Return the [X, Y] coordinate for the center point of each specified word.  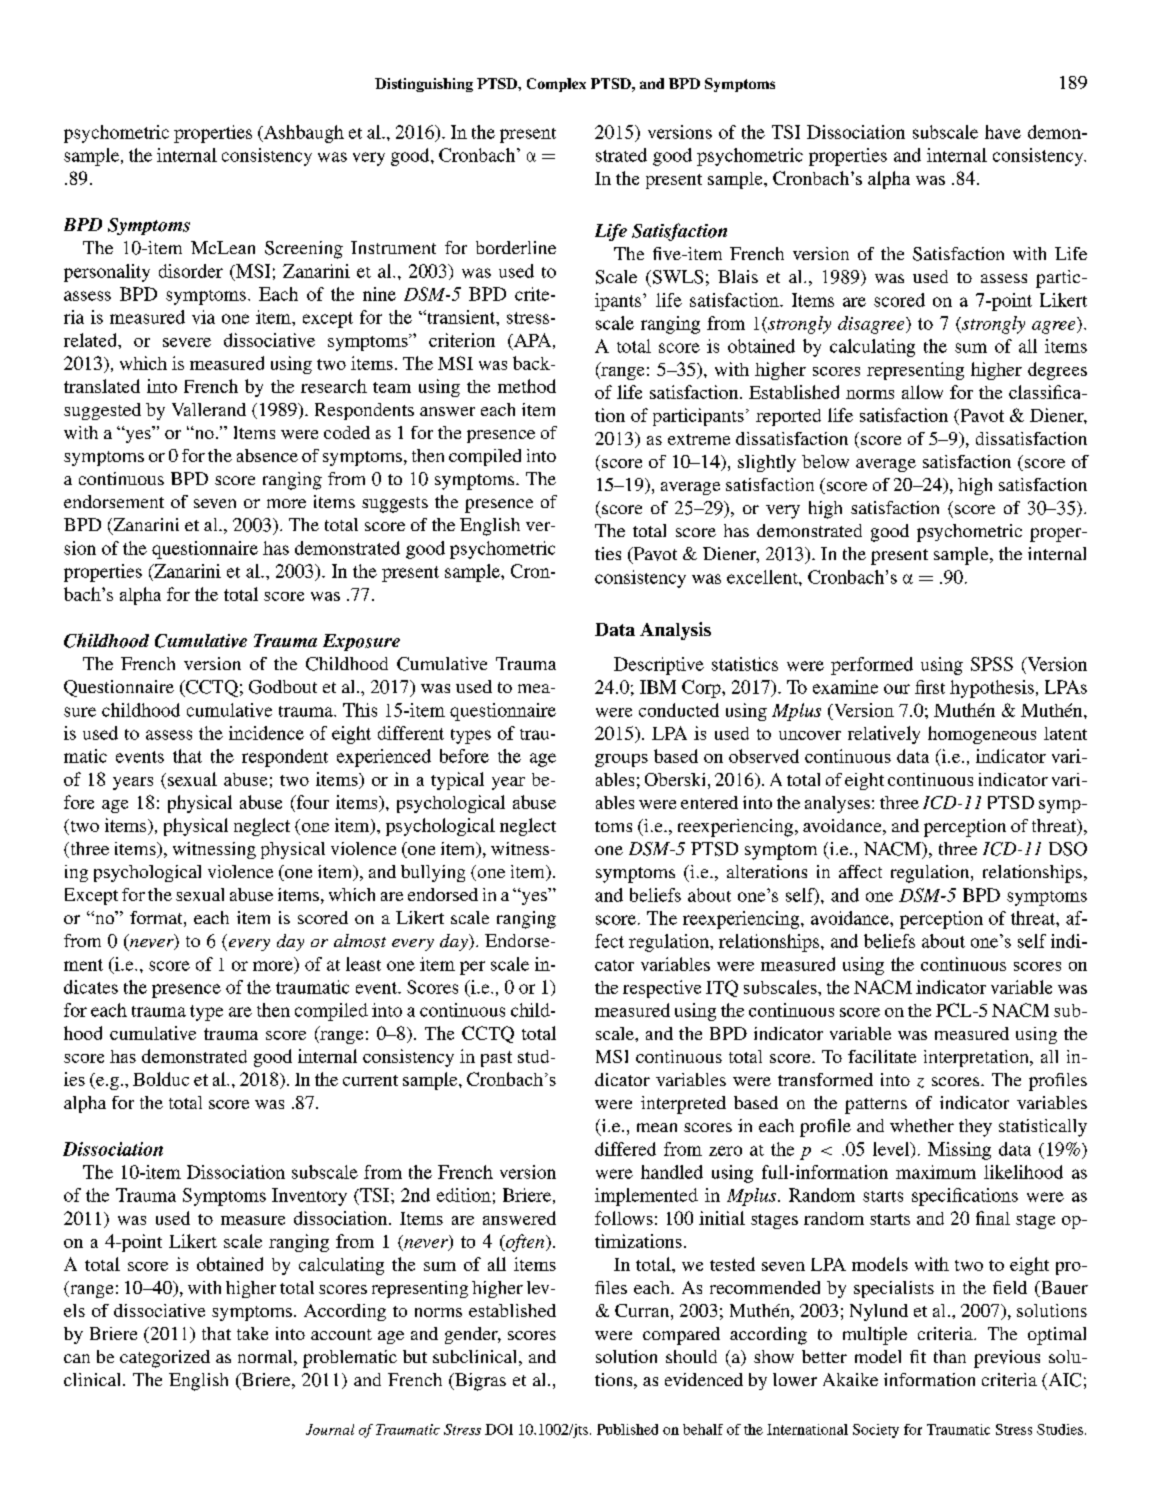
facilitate [882, 1056]
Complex [556, 85]
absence [267, 455]
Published [627, 1429]
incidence [266, 733]
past [496, 1059]
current [370, 1080]
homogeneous [982, 735]
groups [621, 760]
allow [922, 392]
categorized [165, 1359]
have [1003, 132]
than [950, 1356]
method [527, 386]
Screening [304, 250]
